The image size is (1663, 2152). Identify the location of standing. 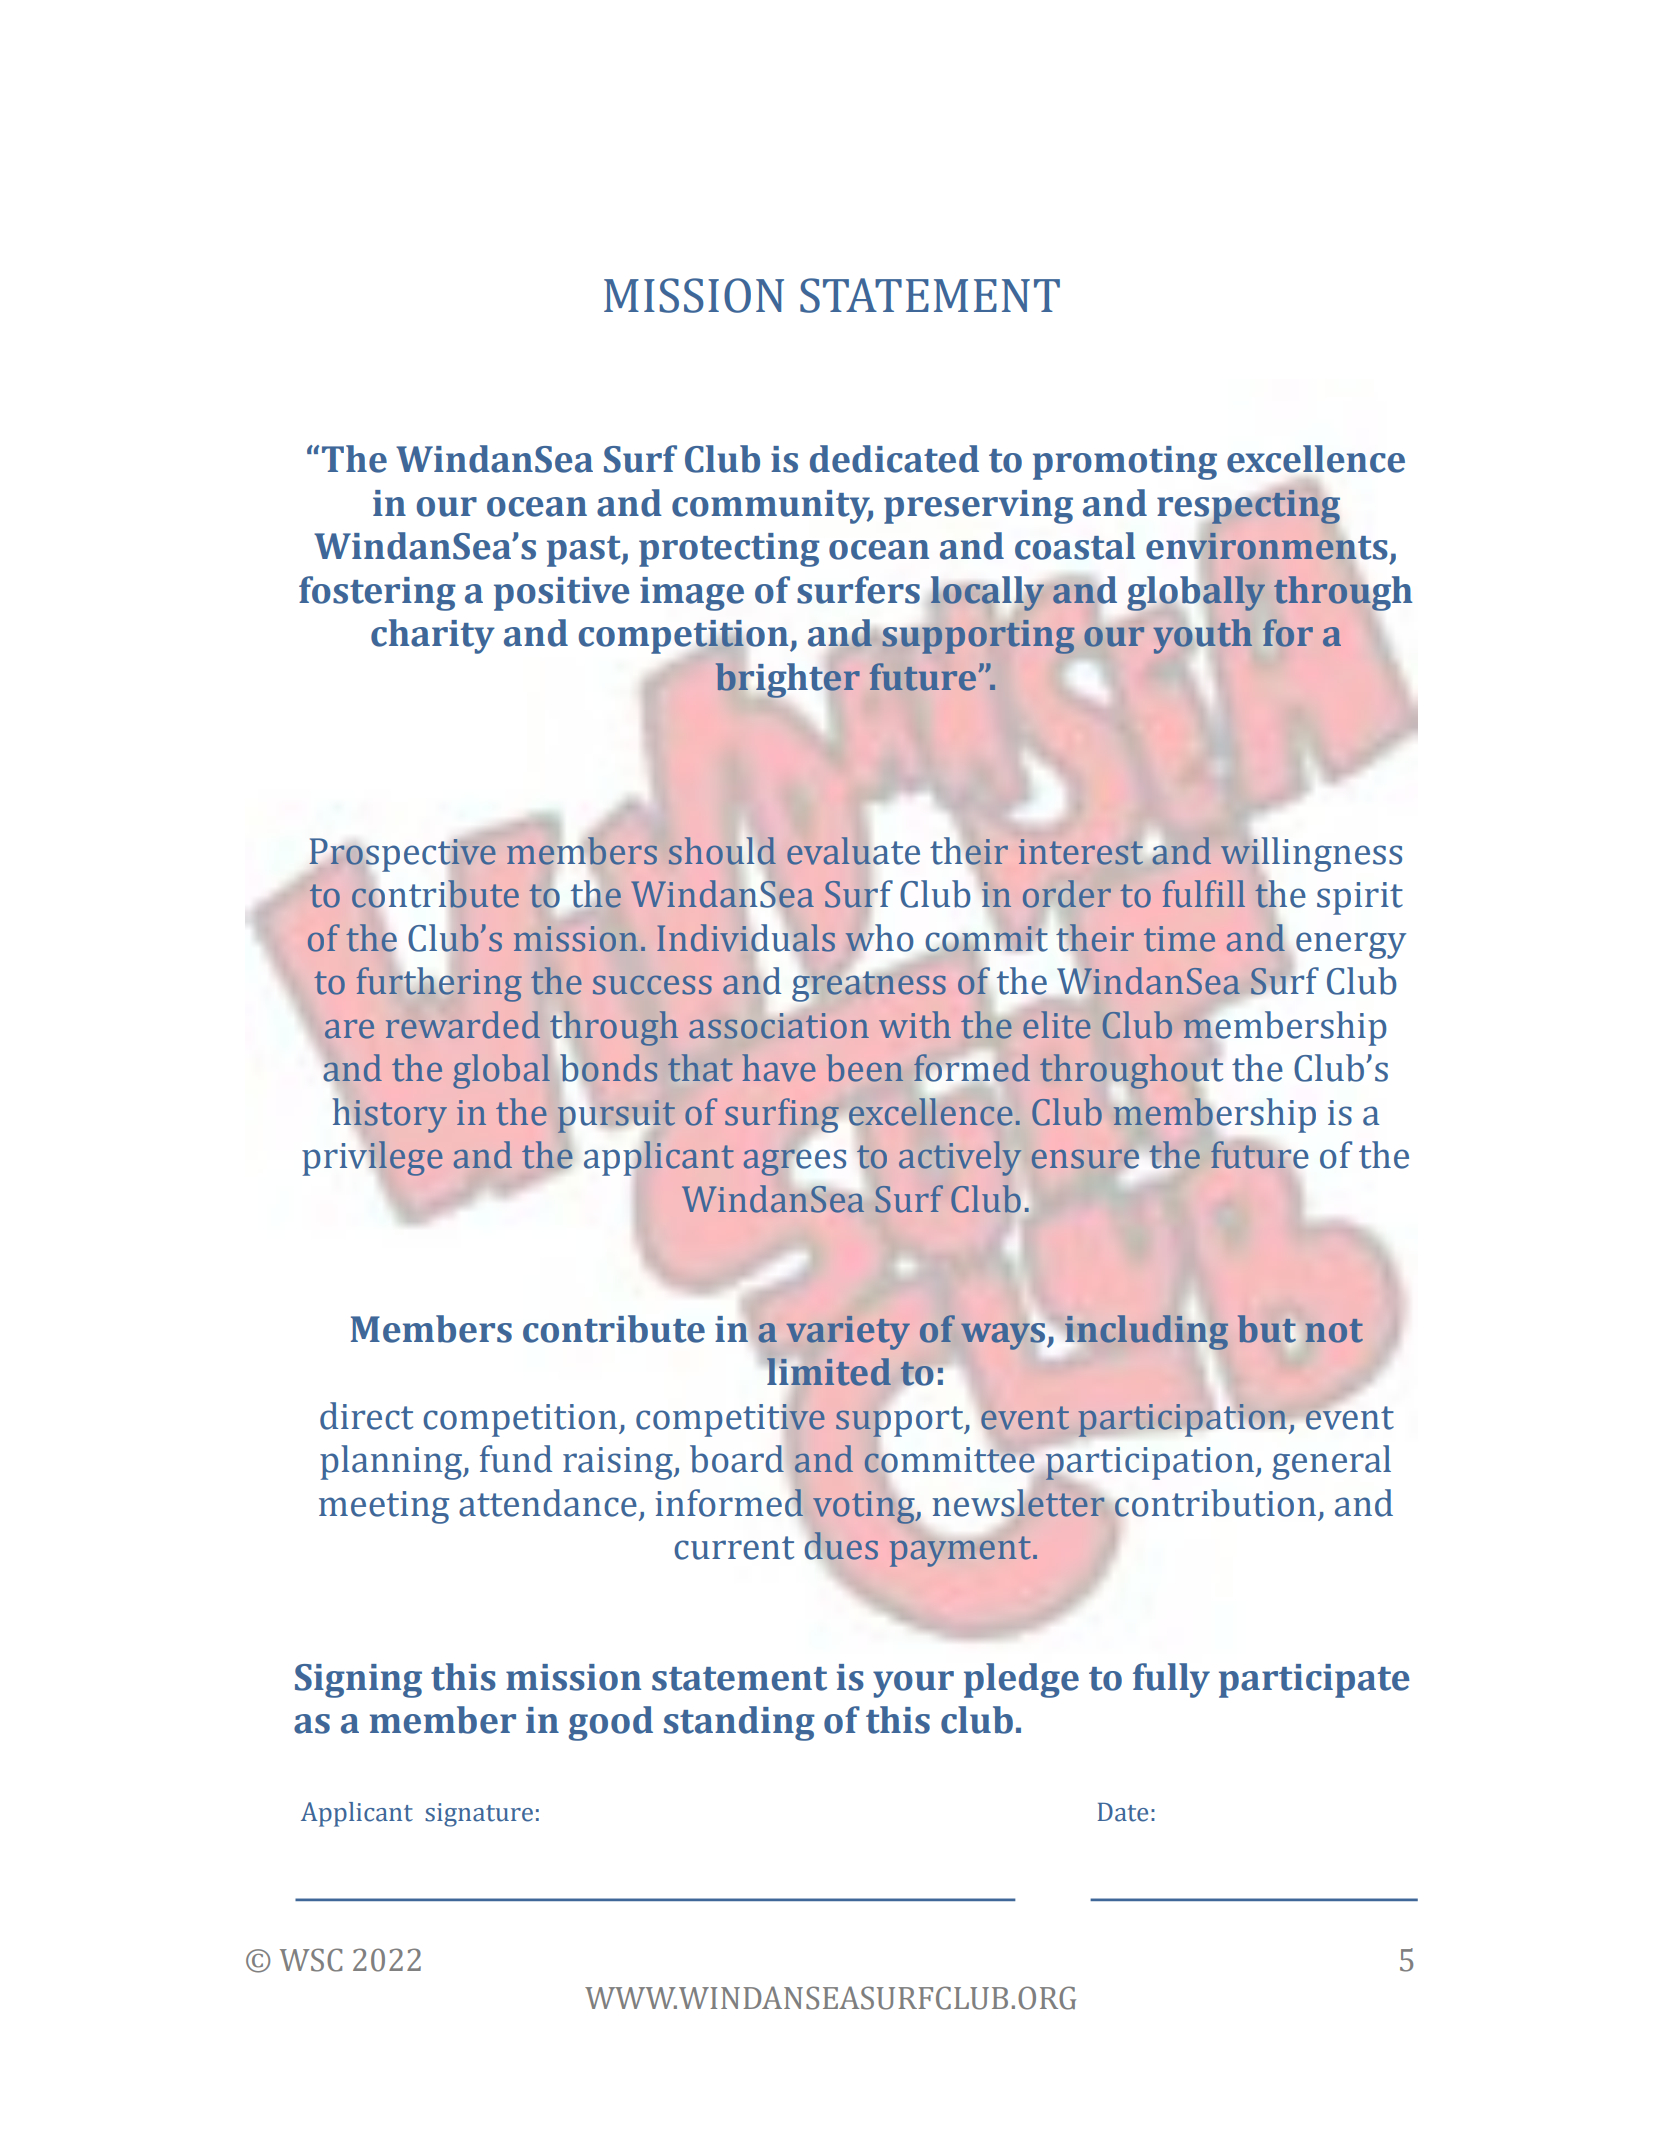
(739, 1723).
